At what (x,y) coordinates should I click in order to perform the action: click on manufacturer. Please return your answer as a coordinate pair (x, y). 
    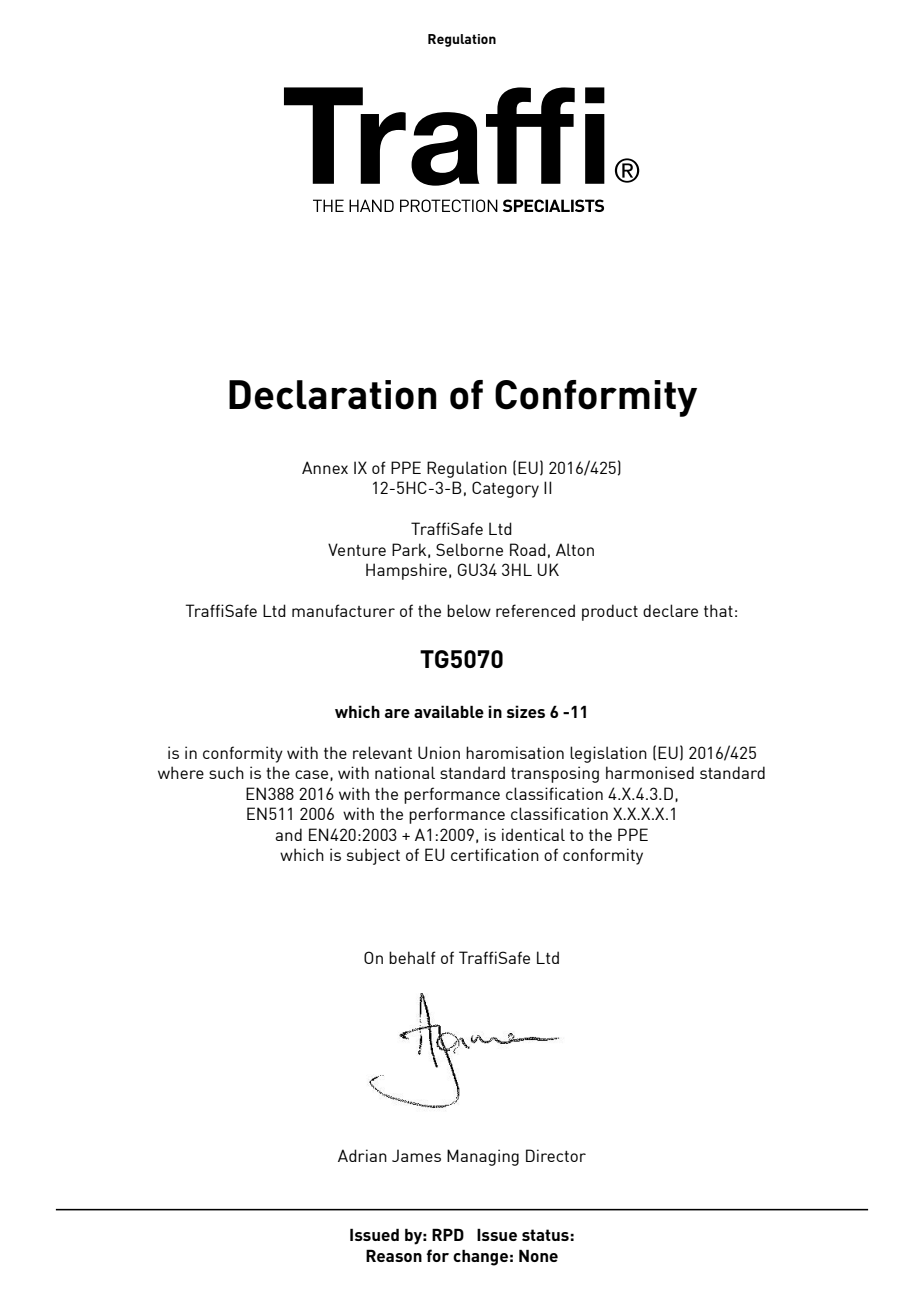
    Looking at the image, I should click on (343, 610).
